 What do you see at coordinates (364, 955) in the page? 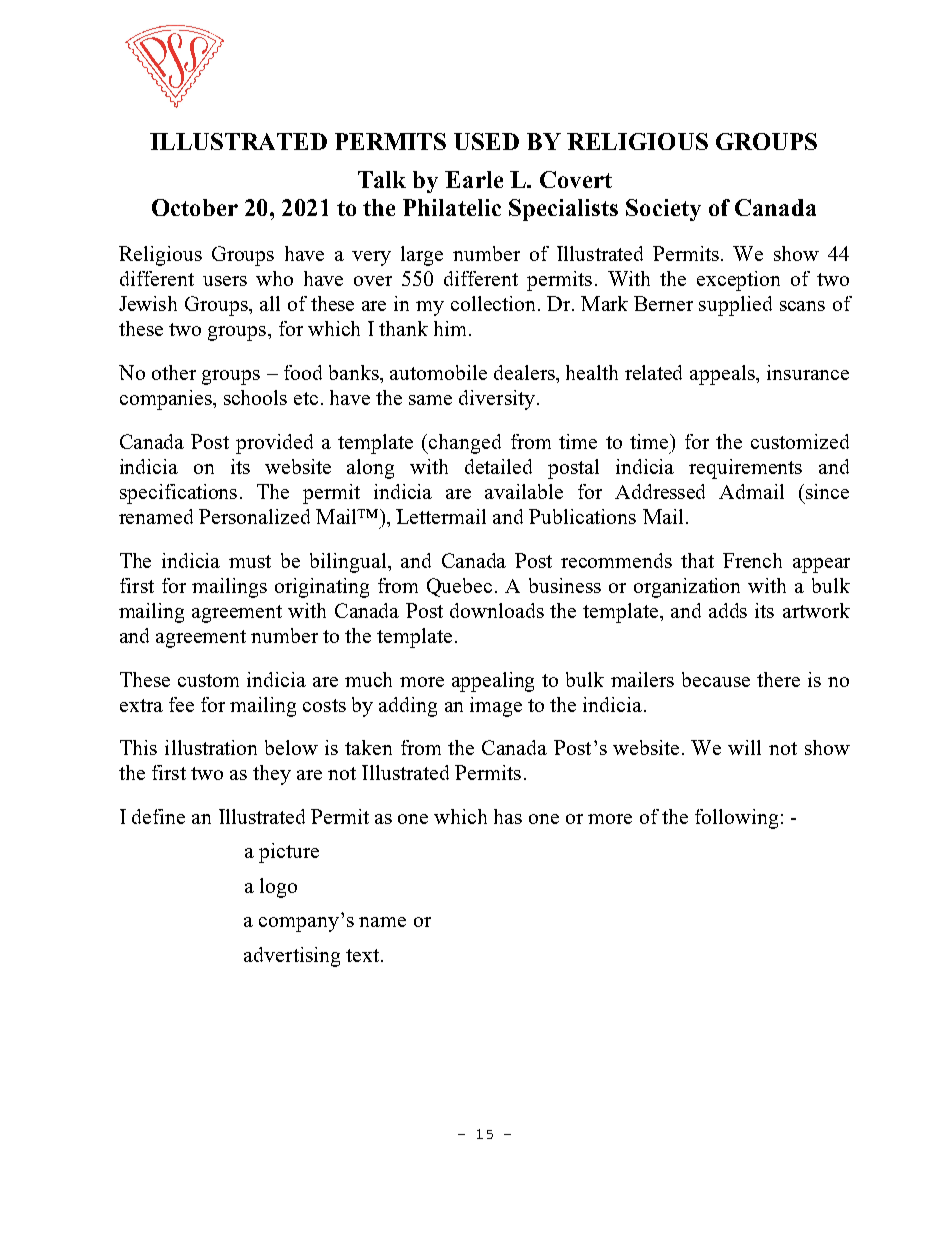
I see `text` at bounding box center [364, 955].
